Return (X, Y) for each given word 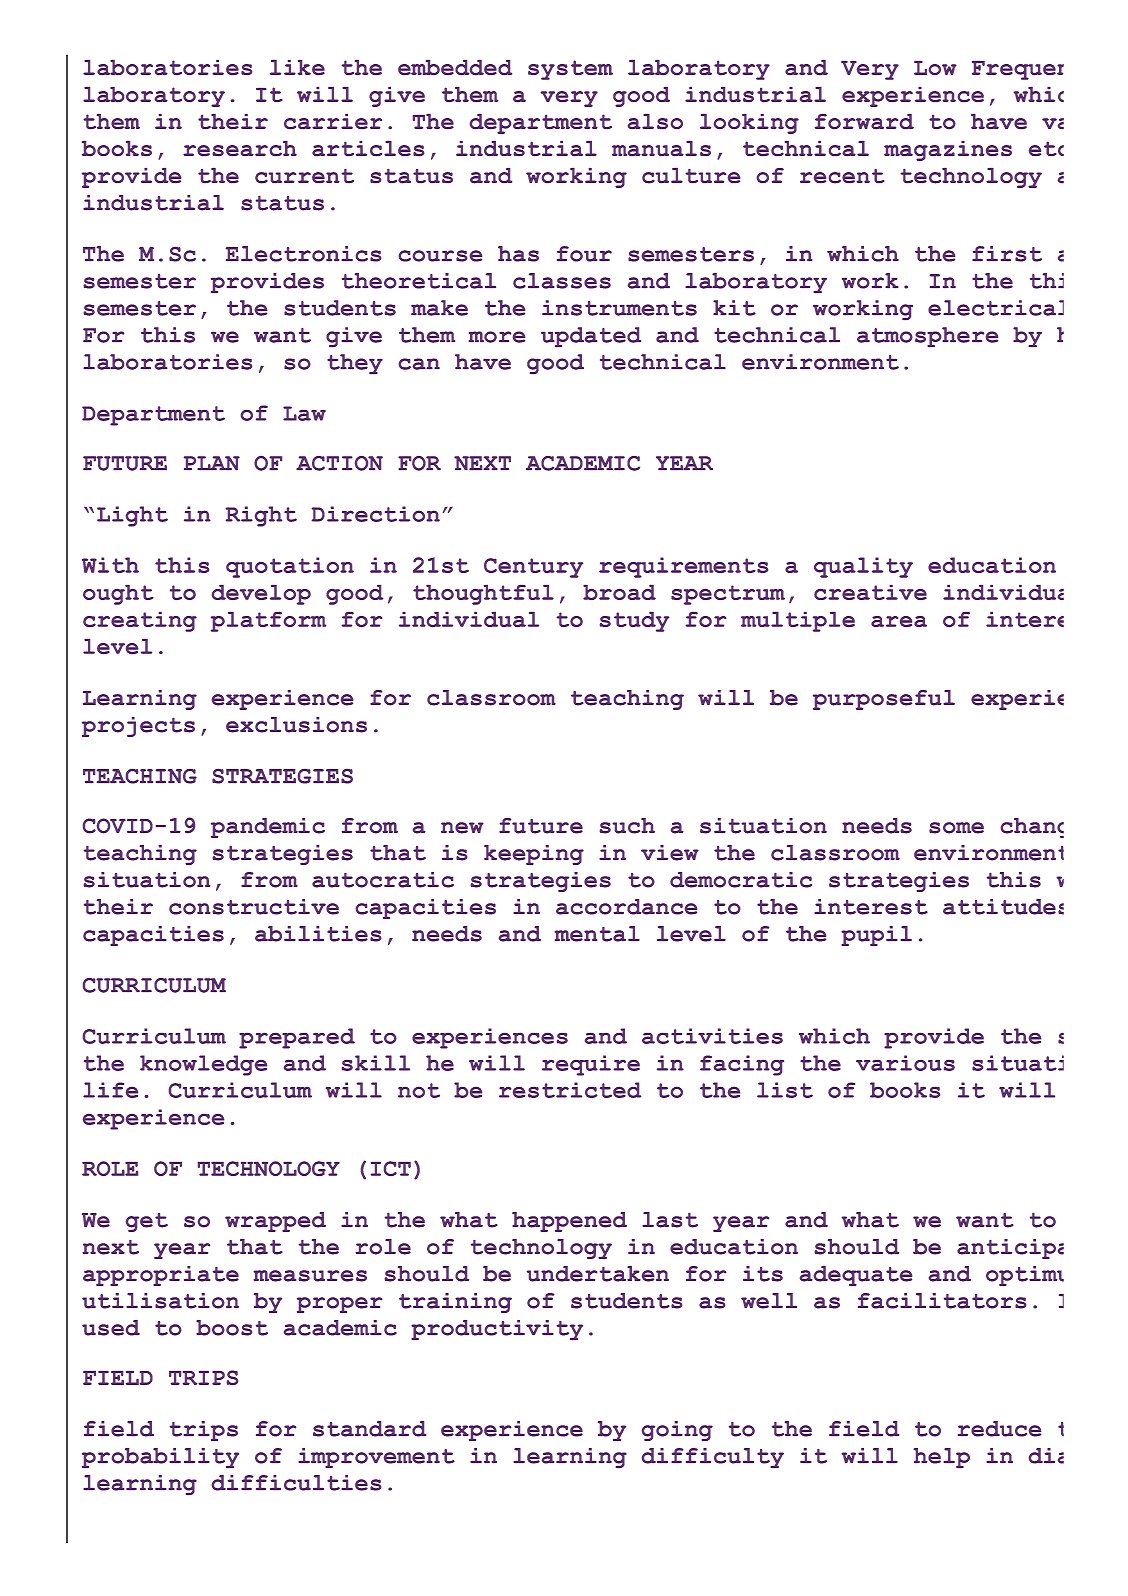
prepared (297, 1038)
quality (863, 567)
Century (533, 568)
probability (160, 1458)
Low (935, 68)
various (905, 1063)
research (240, 148)
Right (261, 516)
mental (597, 934)
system (570, 70)
